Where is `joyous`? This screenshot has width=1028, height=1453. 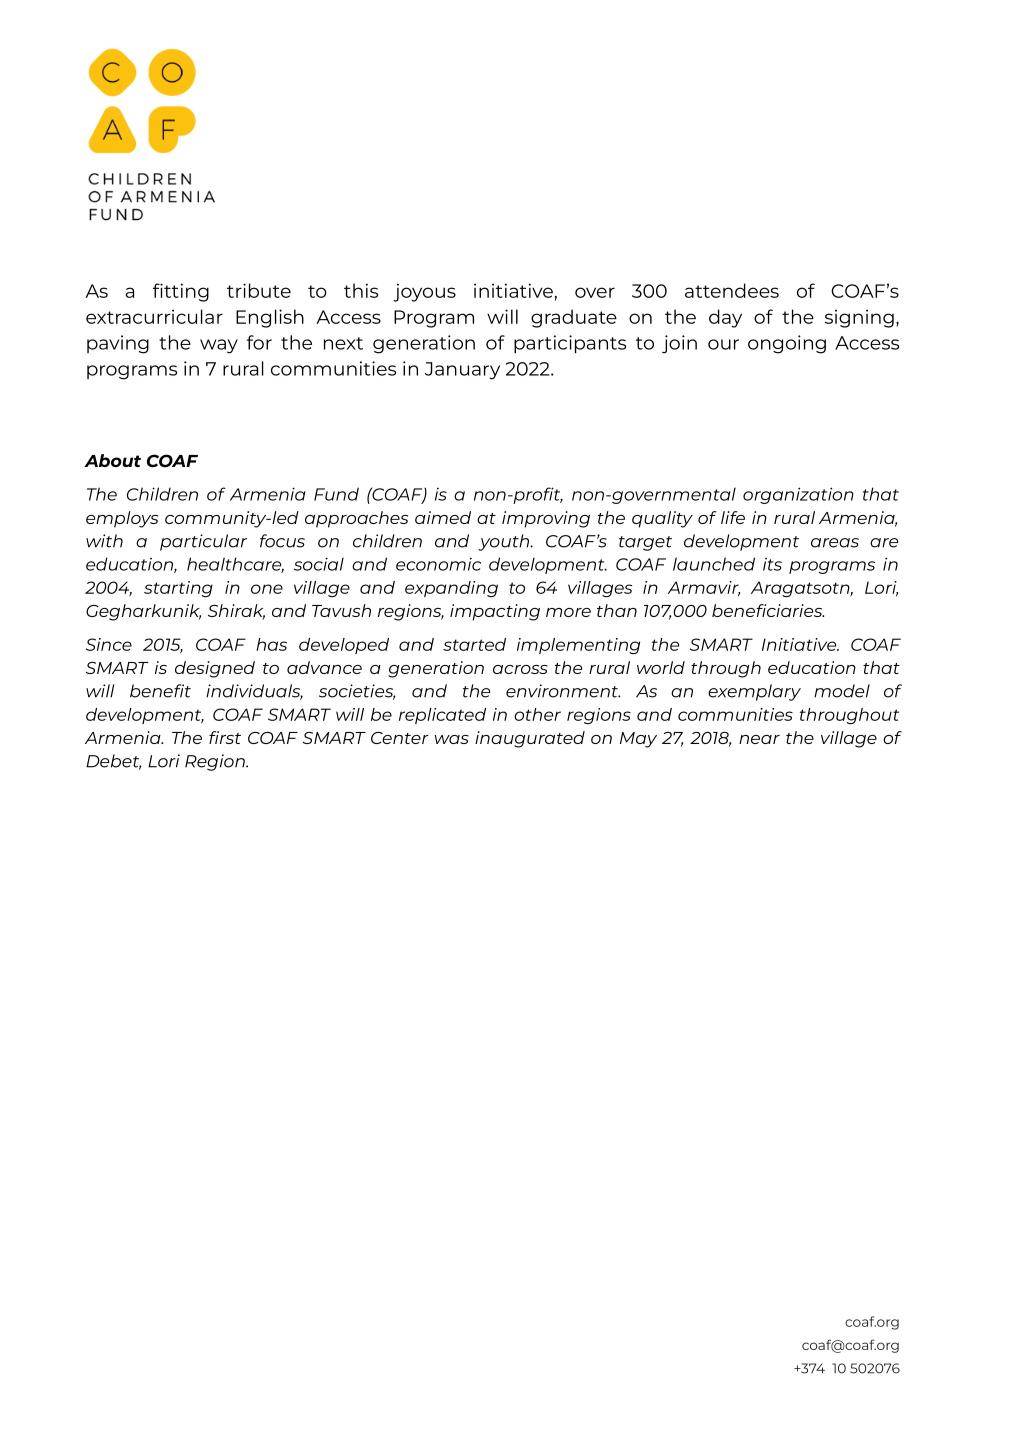
joyous is located at coordinates (424, 292).
